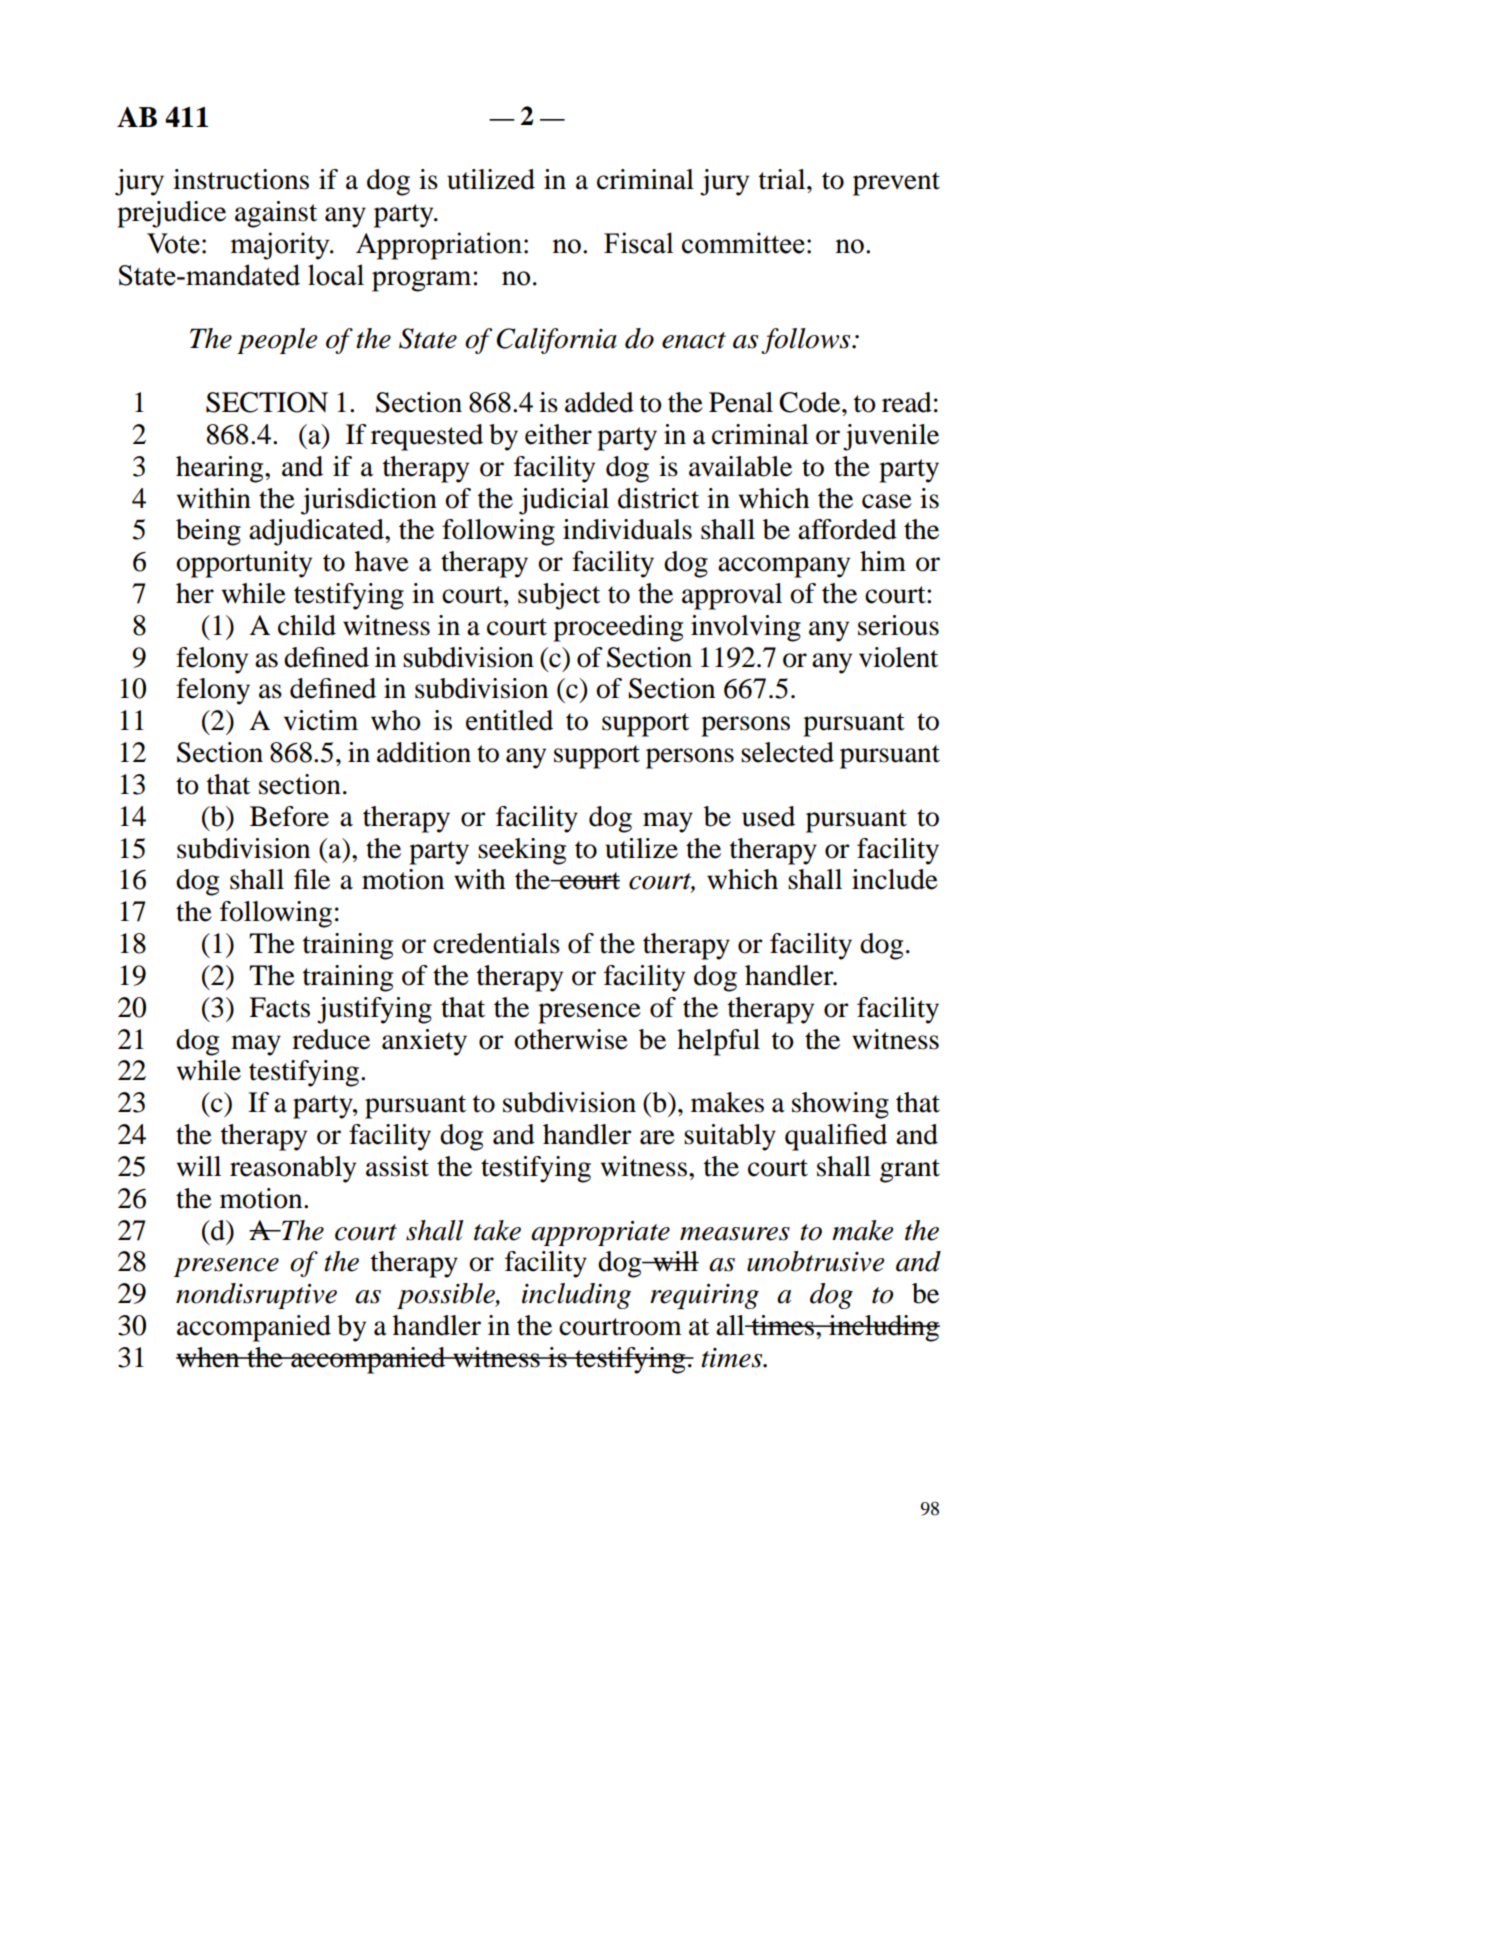 The height and width of the screenshot is (1939, 1498). Describe the element at coordinates (847, 529) in the screenshot. I see `afforded` at that location.
